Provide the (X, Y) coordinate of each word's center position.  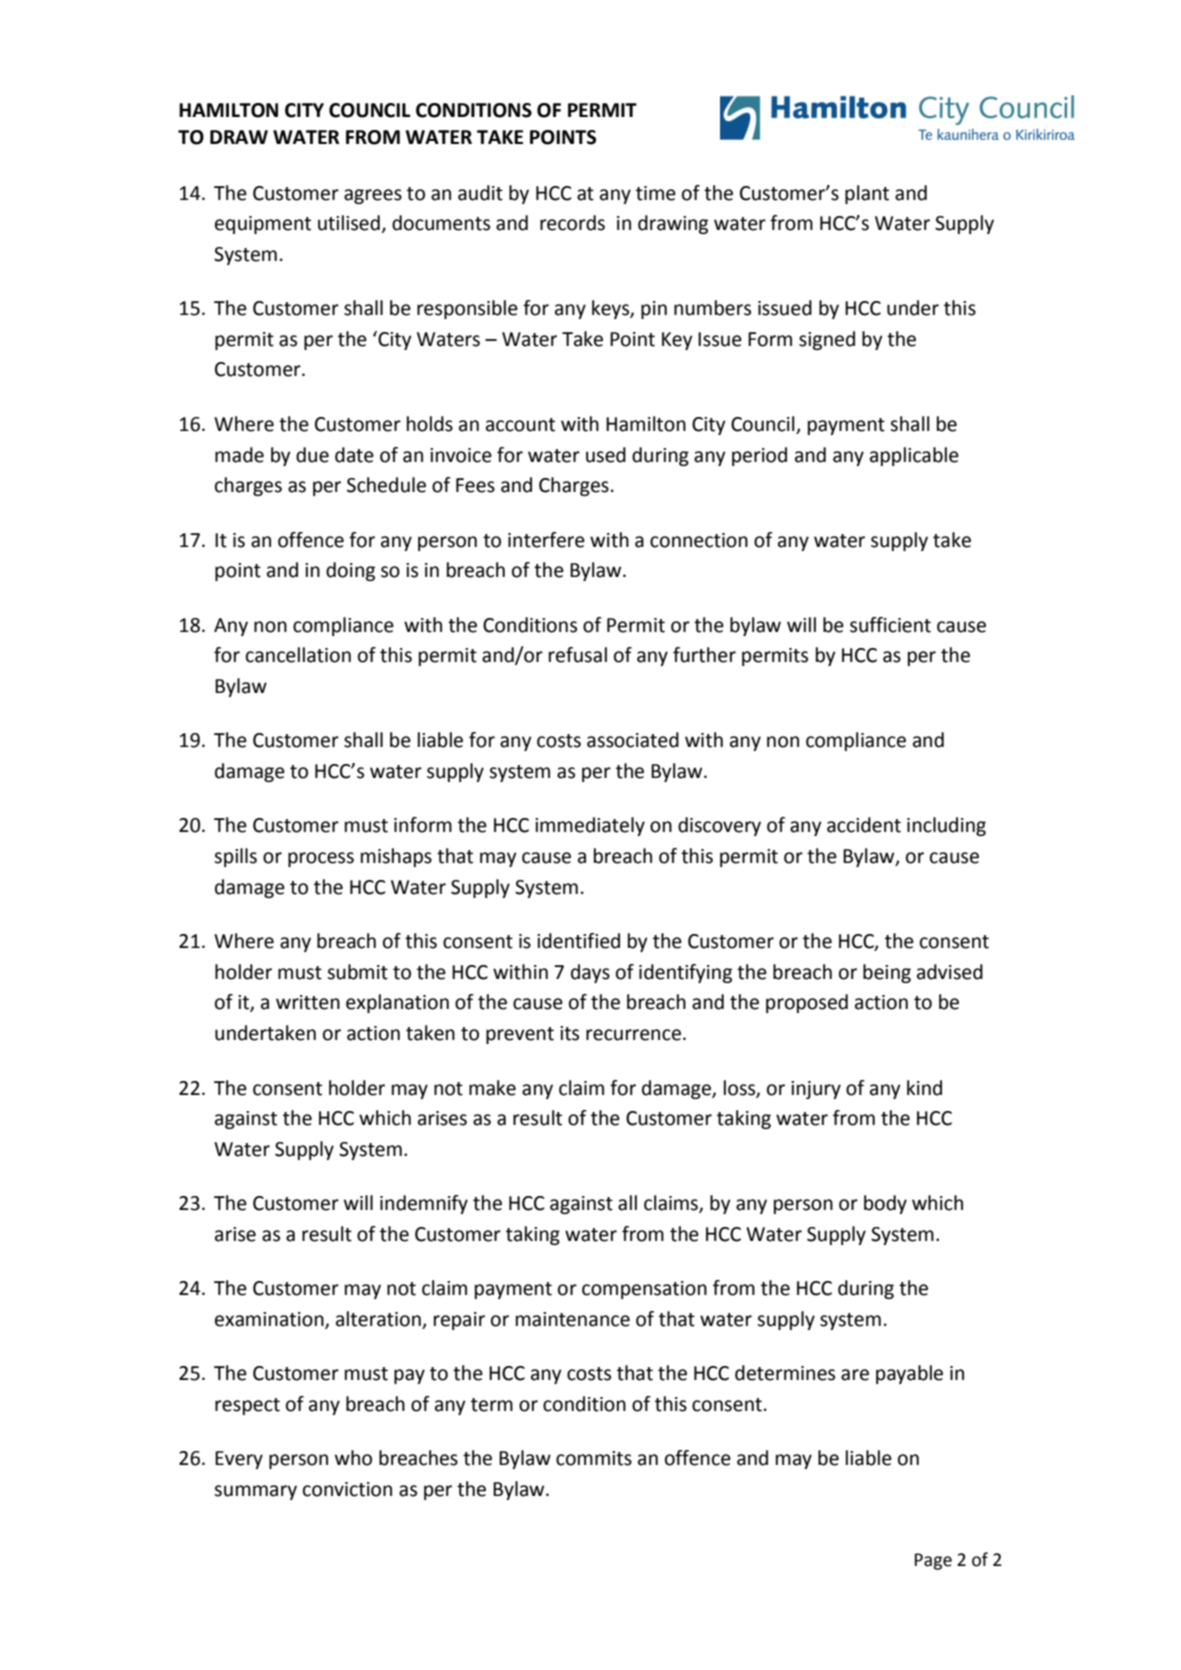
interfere (546, 540)
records (572, 223)
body (885, 1204)
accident (864, 825)
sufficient (890, 625)
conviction (347, 1489)
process (321, 859)
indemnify (424, 1204)
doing (350, 571)
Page (933, 1561)
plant (867, 194)
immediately (590, 826)
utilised (349, 223)
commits (594, 1458)
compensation (644, 1290)
